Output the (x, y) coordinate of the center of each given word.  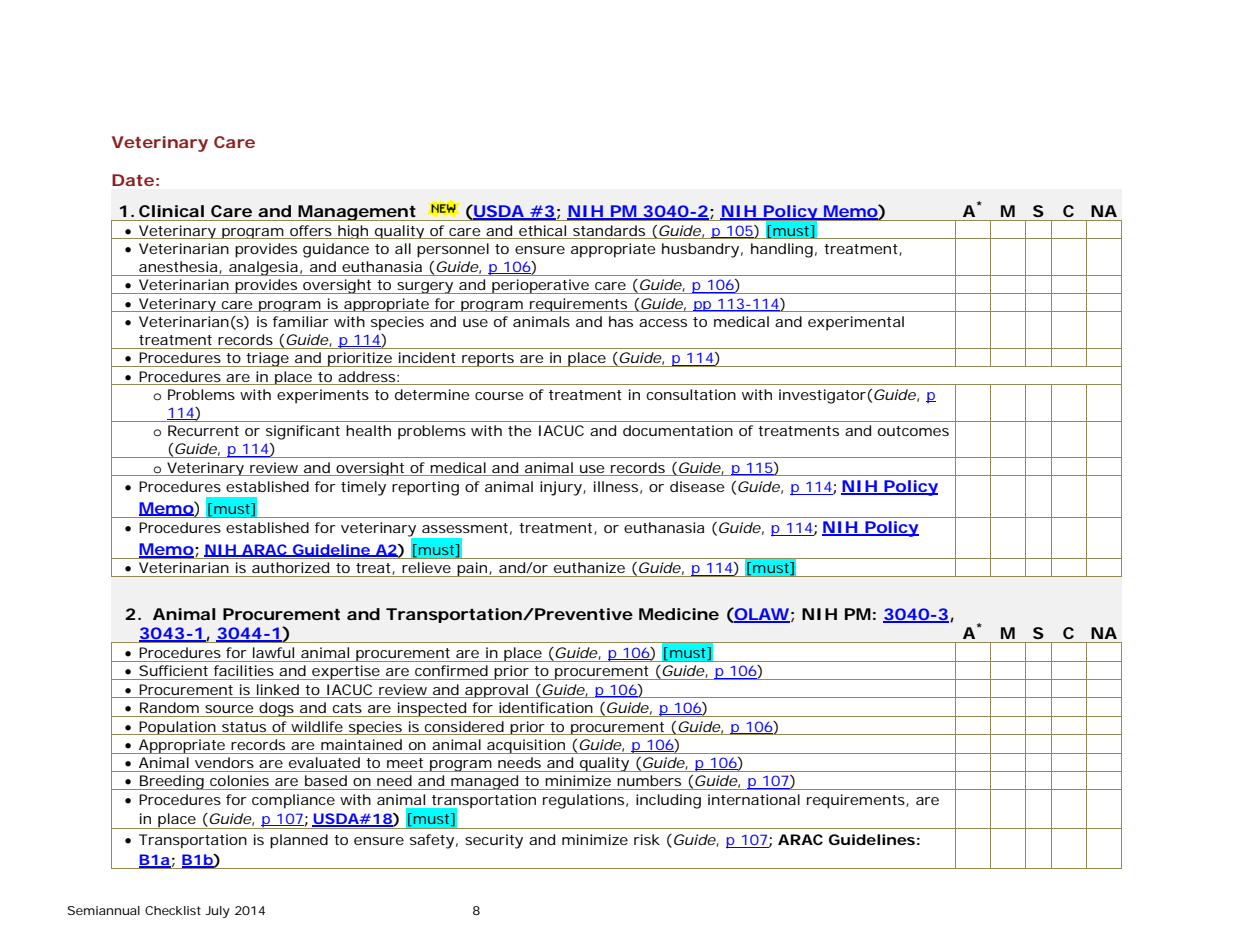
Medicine (679, 614)
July (217, 912)
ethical (542, 230)
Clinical (171, 211)
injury (563, 488)
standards (609, 230)
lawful (273, 652)
